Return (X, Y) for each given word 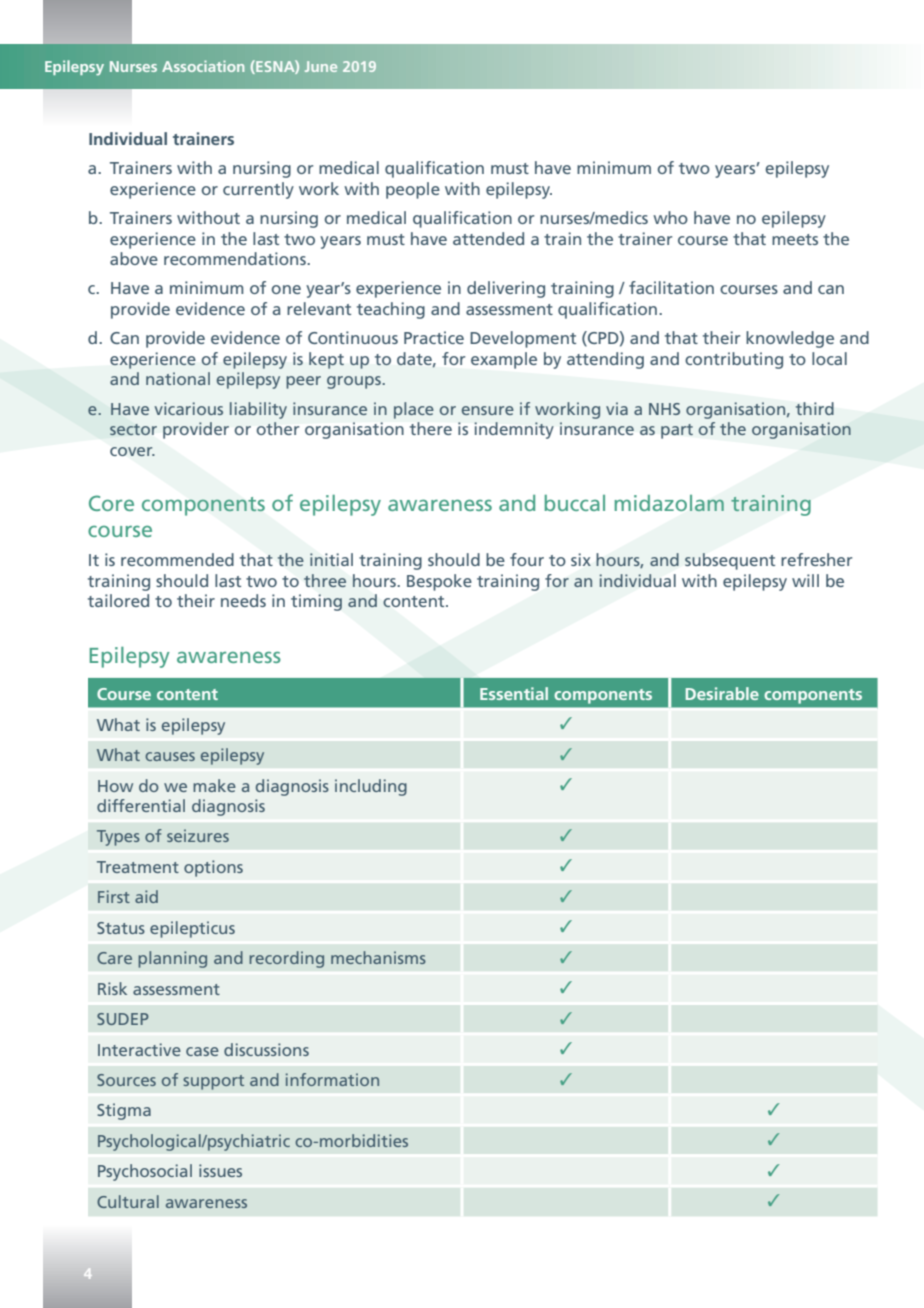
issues (220, 1170)
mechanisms (378, 957)
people (413, 190)
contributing (734, 360)
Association (203, 66)
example (504, 360)
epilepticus (192, 929)
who (670, 217)
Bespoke (439, 582)
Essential (514, 693)
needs (243, 600)
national (178, 378)
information (332, 1079)
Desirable (722, 693)
